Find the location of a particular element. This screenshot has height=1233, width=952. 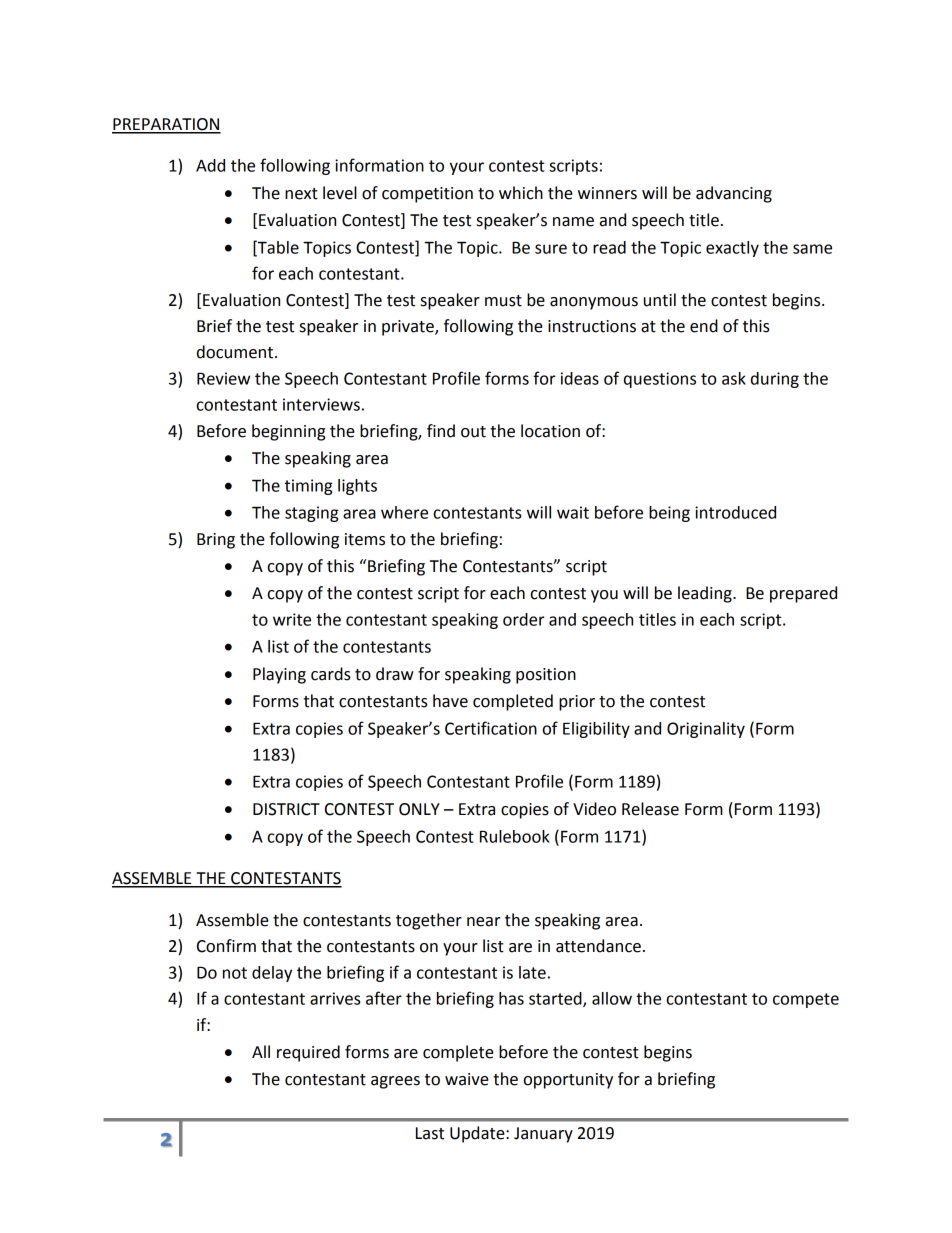

beginning is located at coordinates (288, 432).
